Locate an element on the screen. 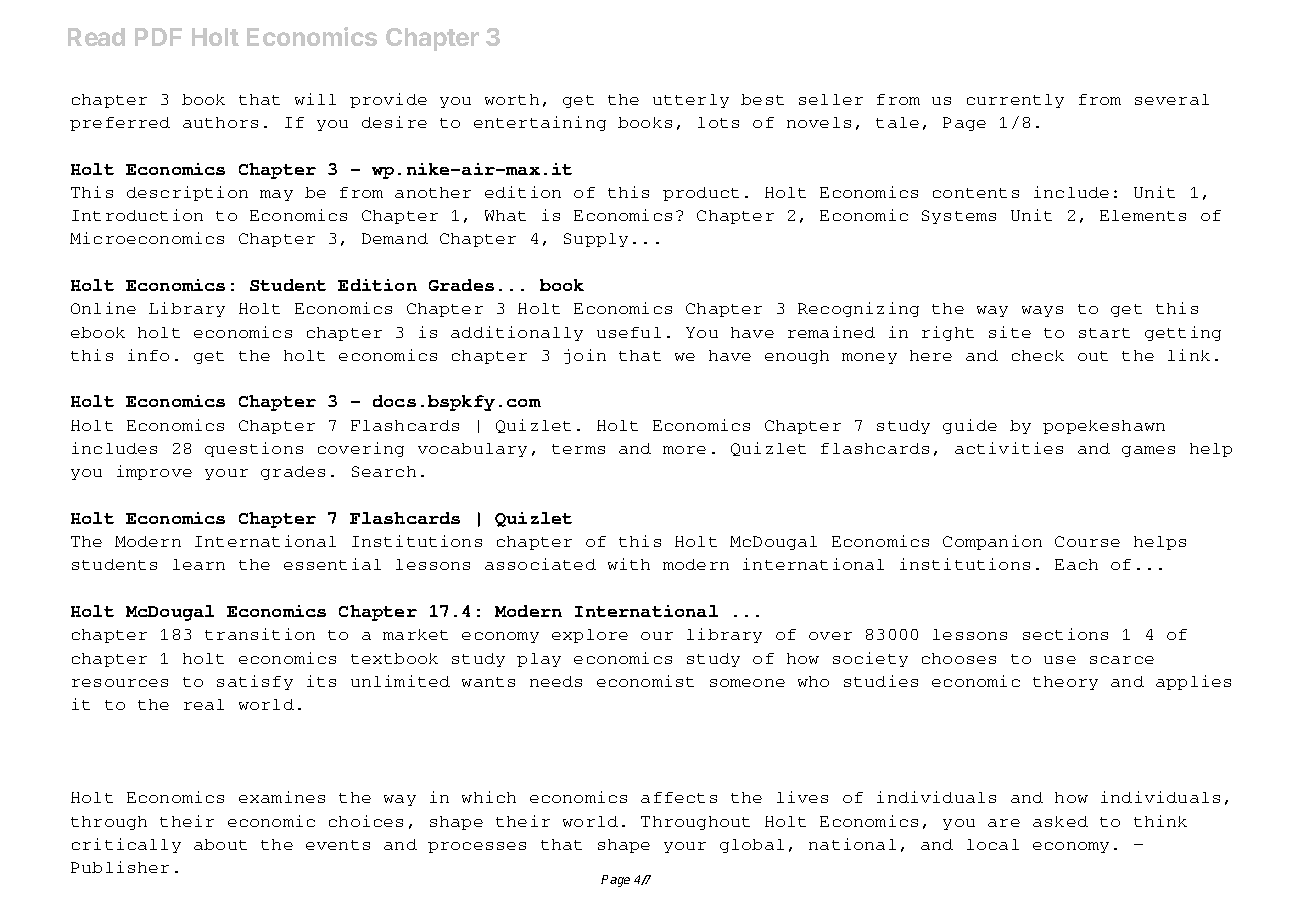 The image size is (1308, 924). info is located at coordinates (148, 355).
